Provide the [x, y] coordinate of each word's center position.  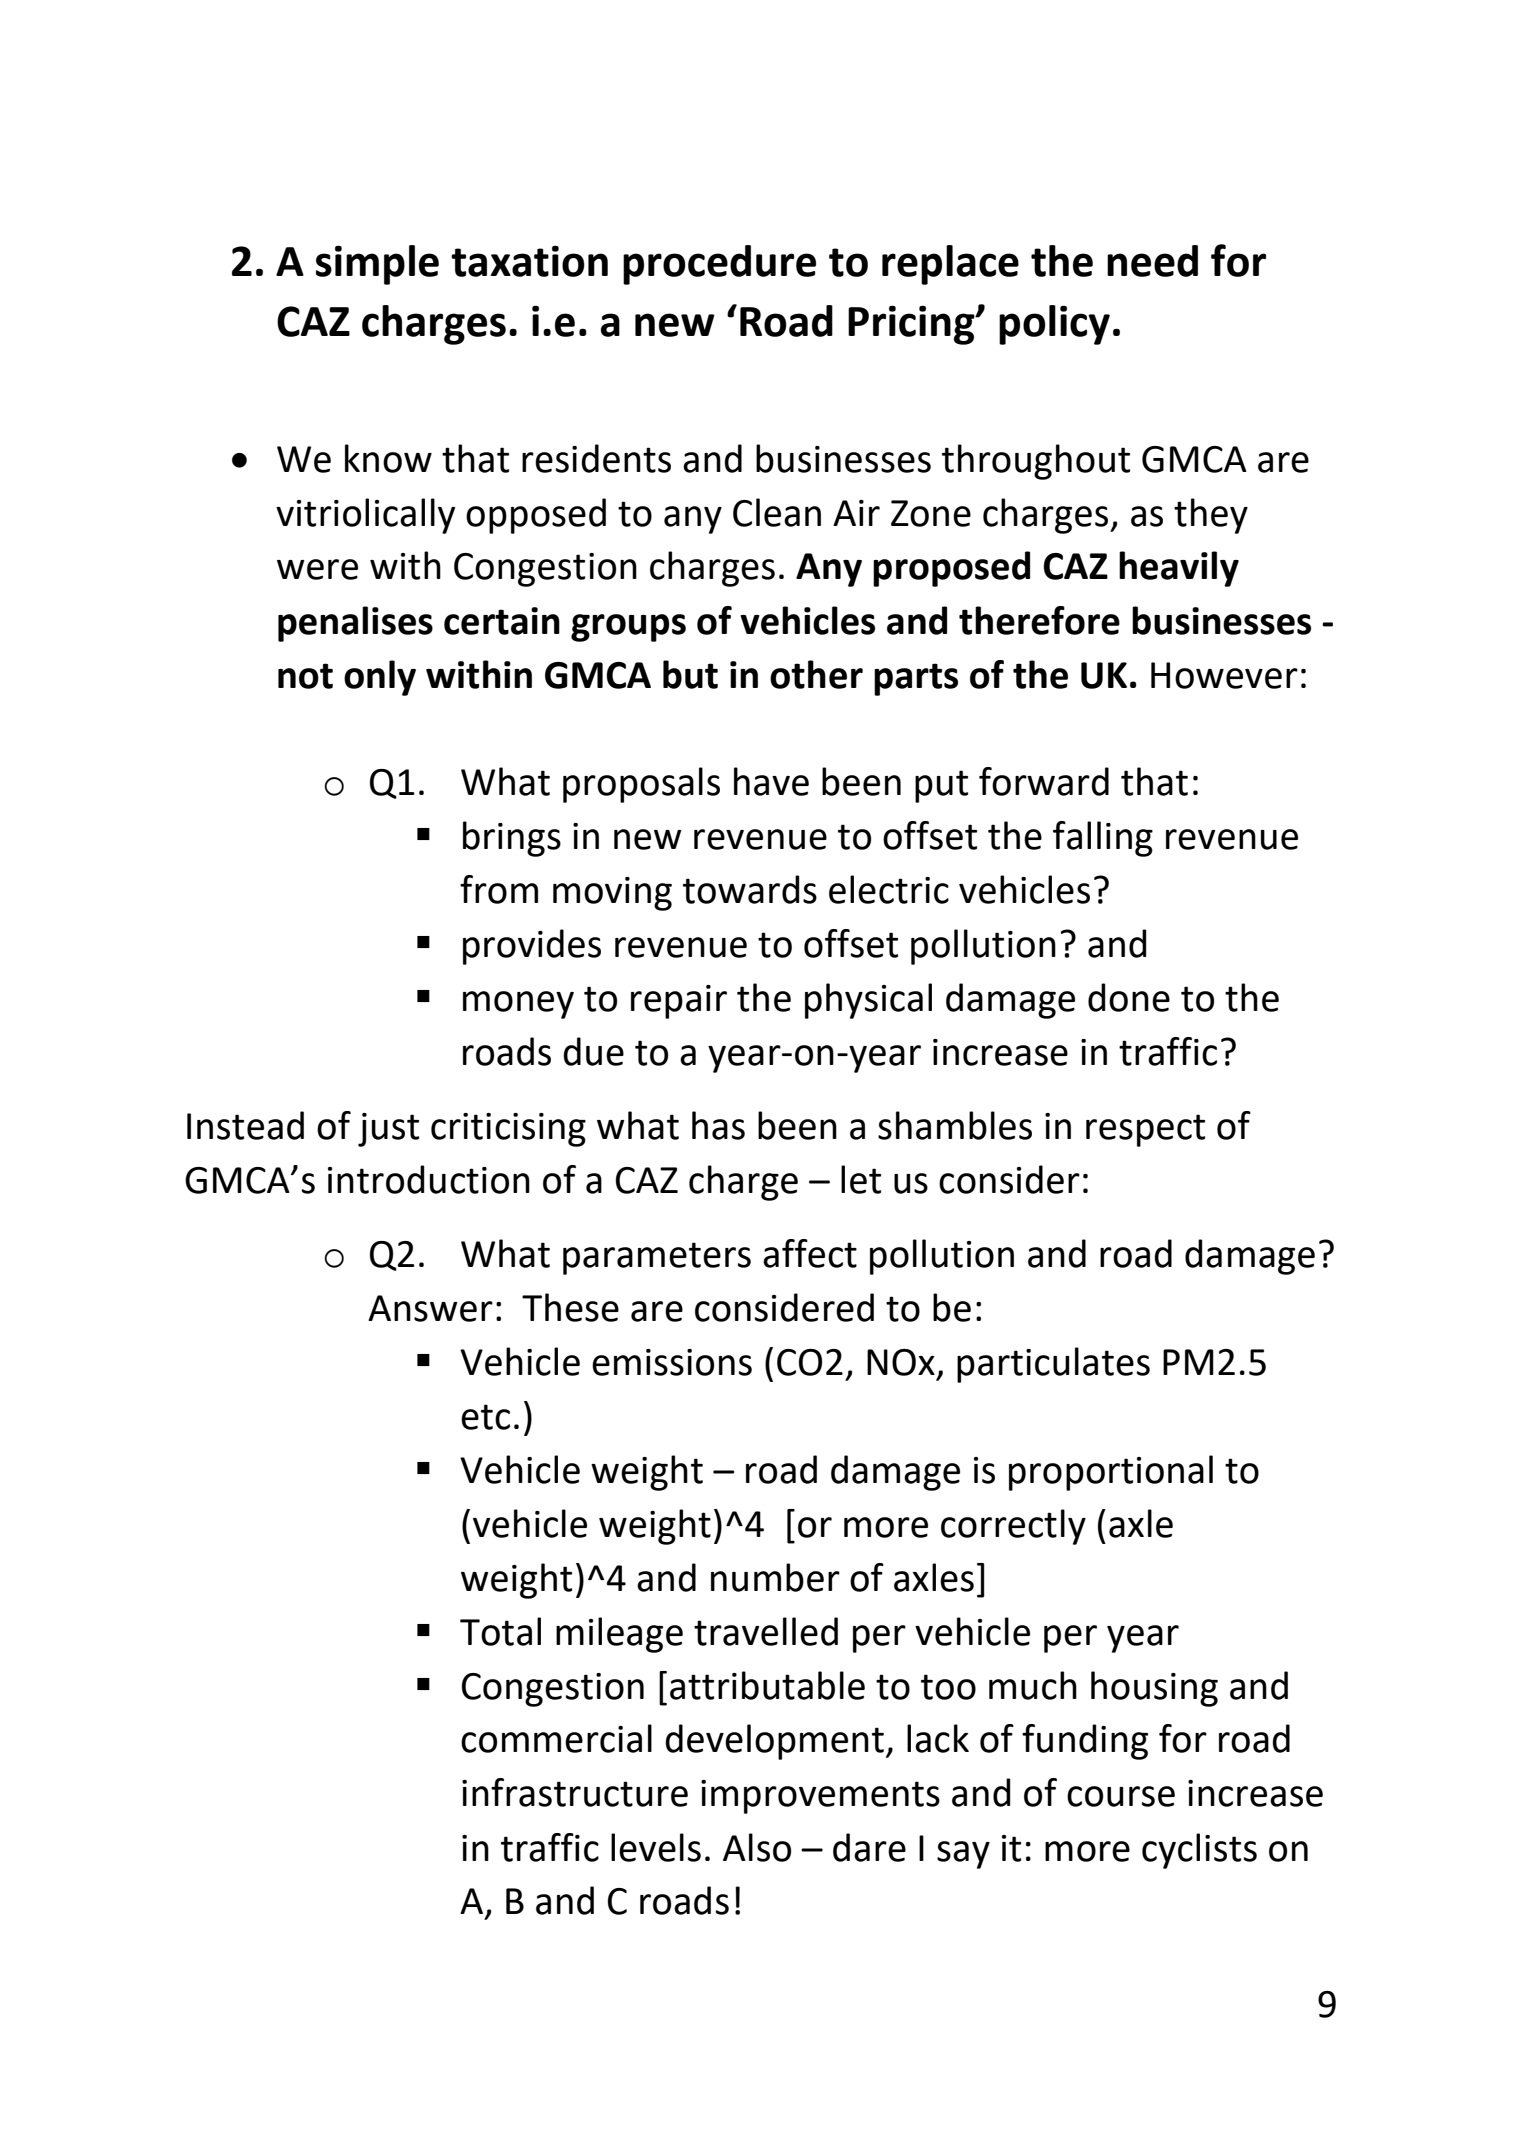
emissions [672, 1362]
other [816, 674]
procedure [719, 265]
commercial [556, 1738]
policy [1054, 325]
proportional [1111, 1473]
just [388, 1130]
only [380, 678]
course [1121, 1796]
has [718, 1125]
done [1129, 997]
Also [757, 1847]
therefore [1039, 620]
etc [485, 1417]
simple [377, 265]
